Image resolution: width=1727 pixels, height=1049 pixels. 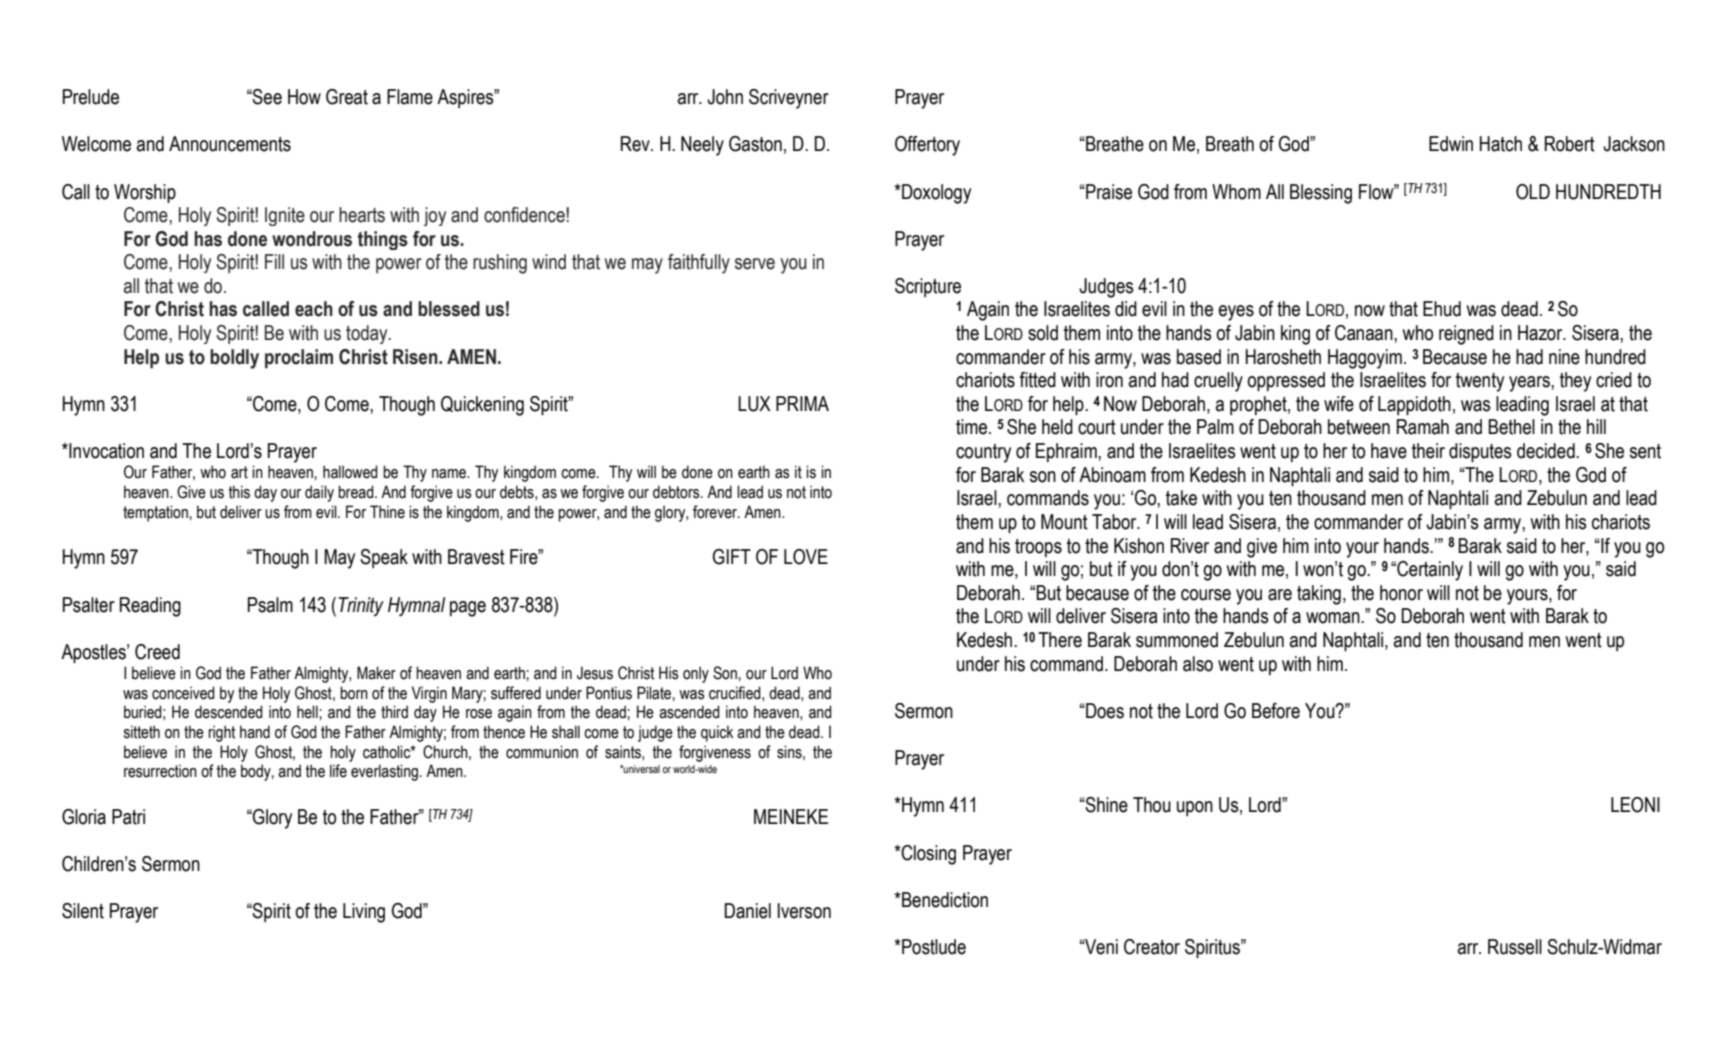 I want to click on years, so click(x=1530, y=384).
